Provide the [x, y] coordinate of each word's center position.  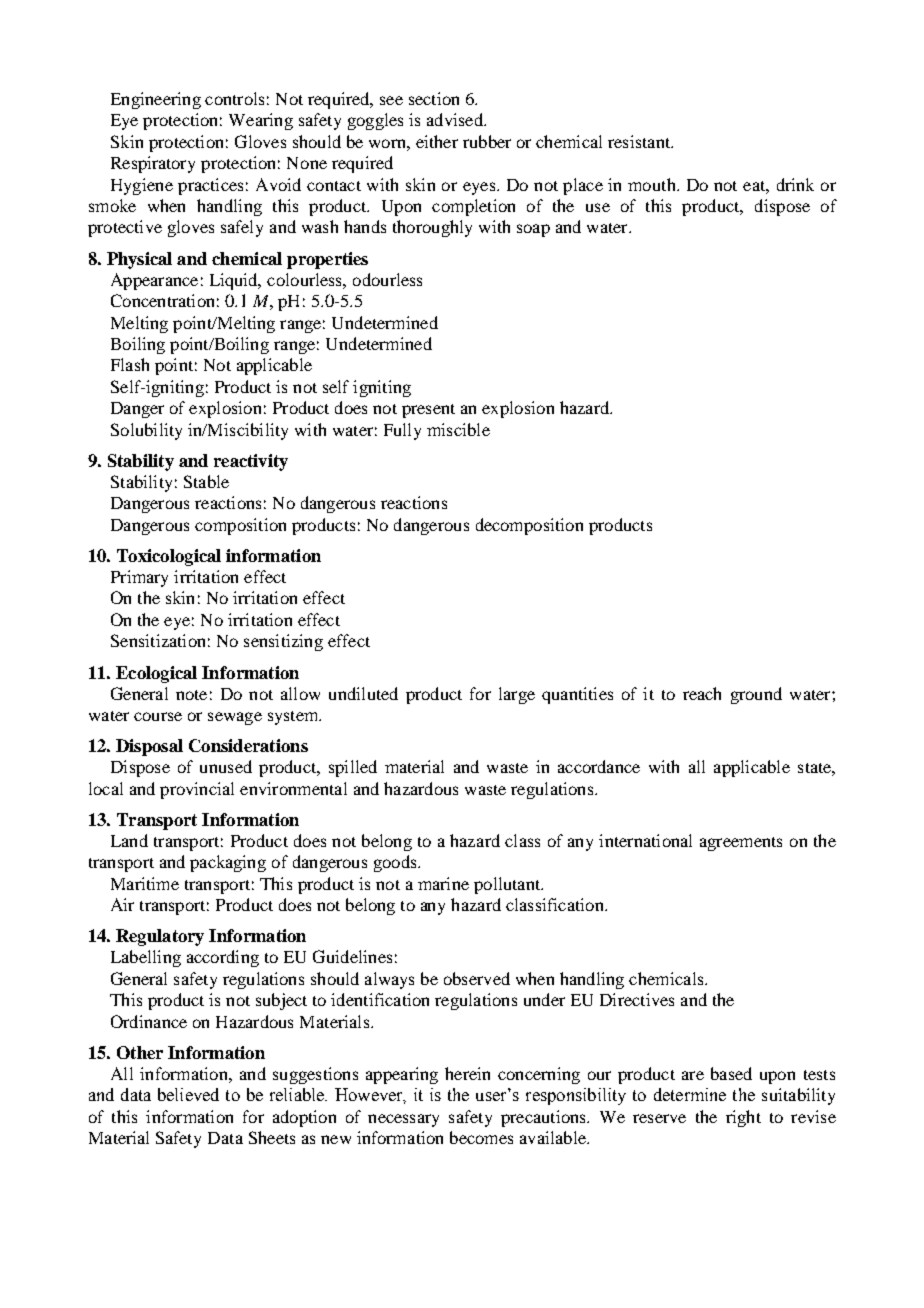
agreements [741, 844]
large [517, 695]
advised [456, 119]
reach [702, 693]
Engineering [156, 100]
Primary [139, 578]
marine [443, 883]
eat [755, 186]
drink [795, 184]
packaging [228, 863]
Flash [130, 364]
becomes [481, 1137]
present [428, 411]
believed [188, 1094]
